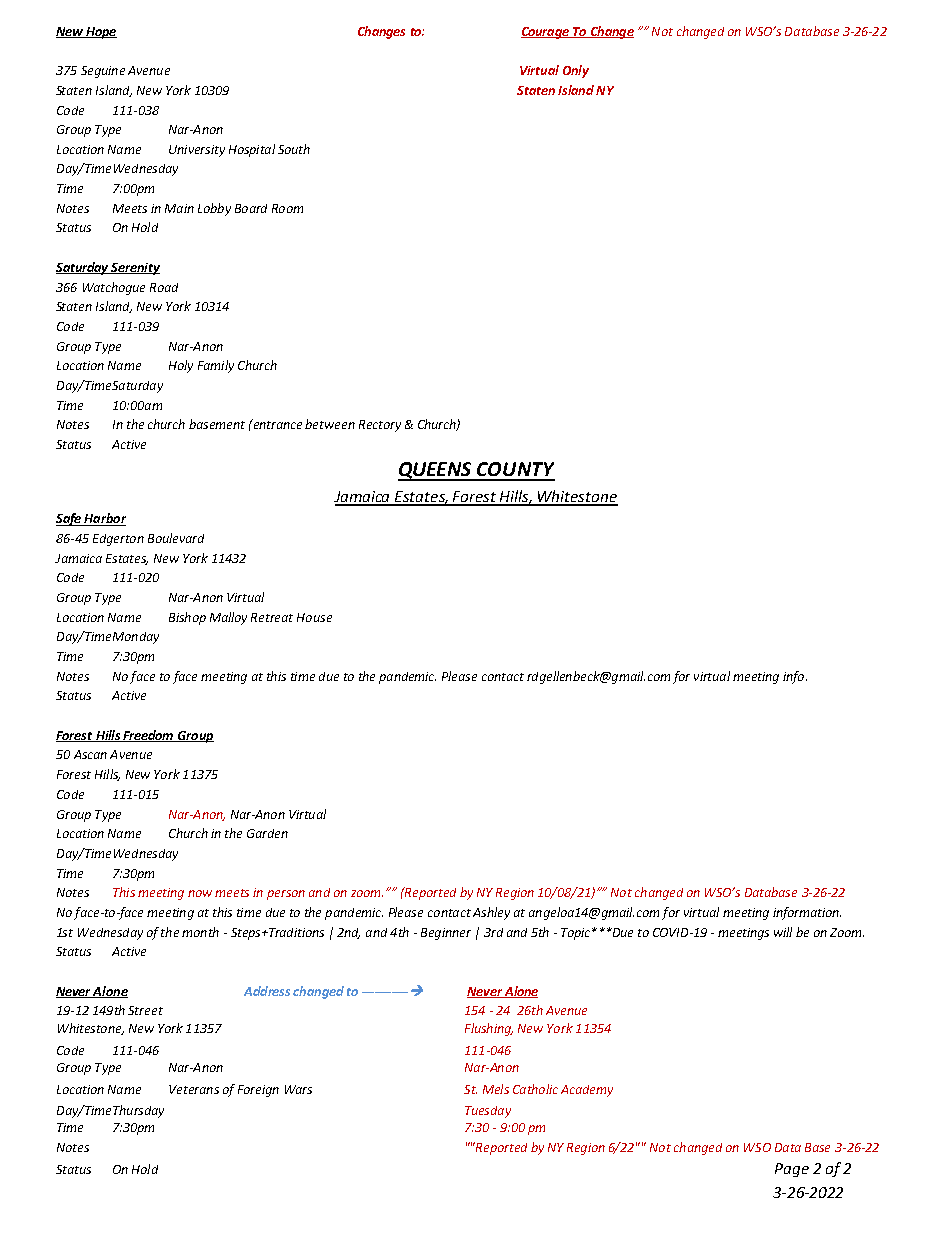  What do you see at coordinates (100, 33) in the screenshot?
I see `Hope` at bounding box center [100, 33].
